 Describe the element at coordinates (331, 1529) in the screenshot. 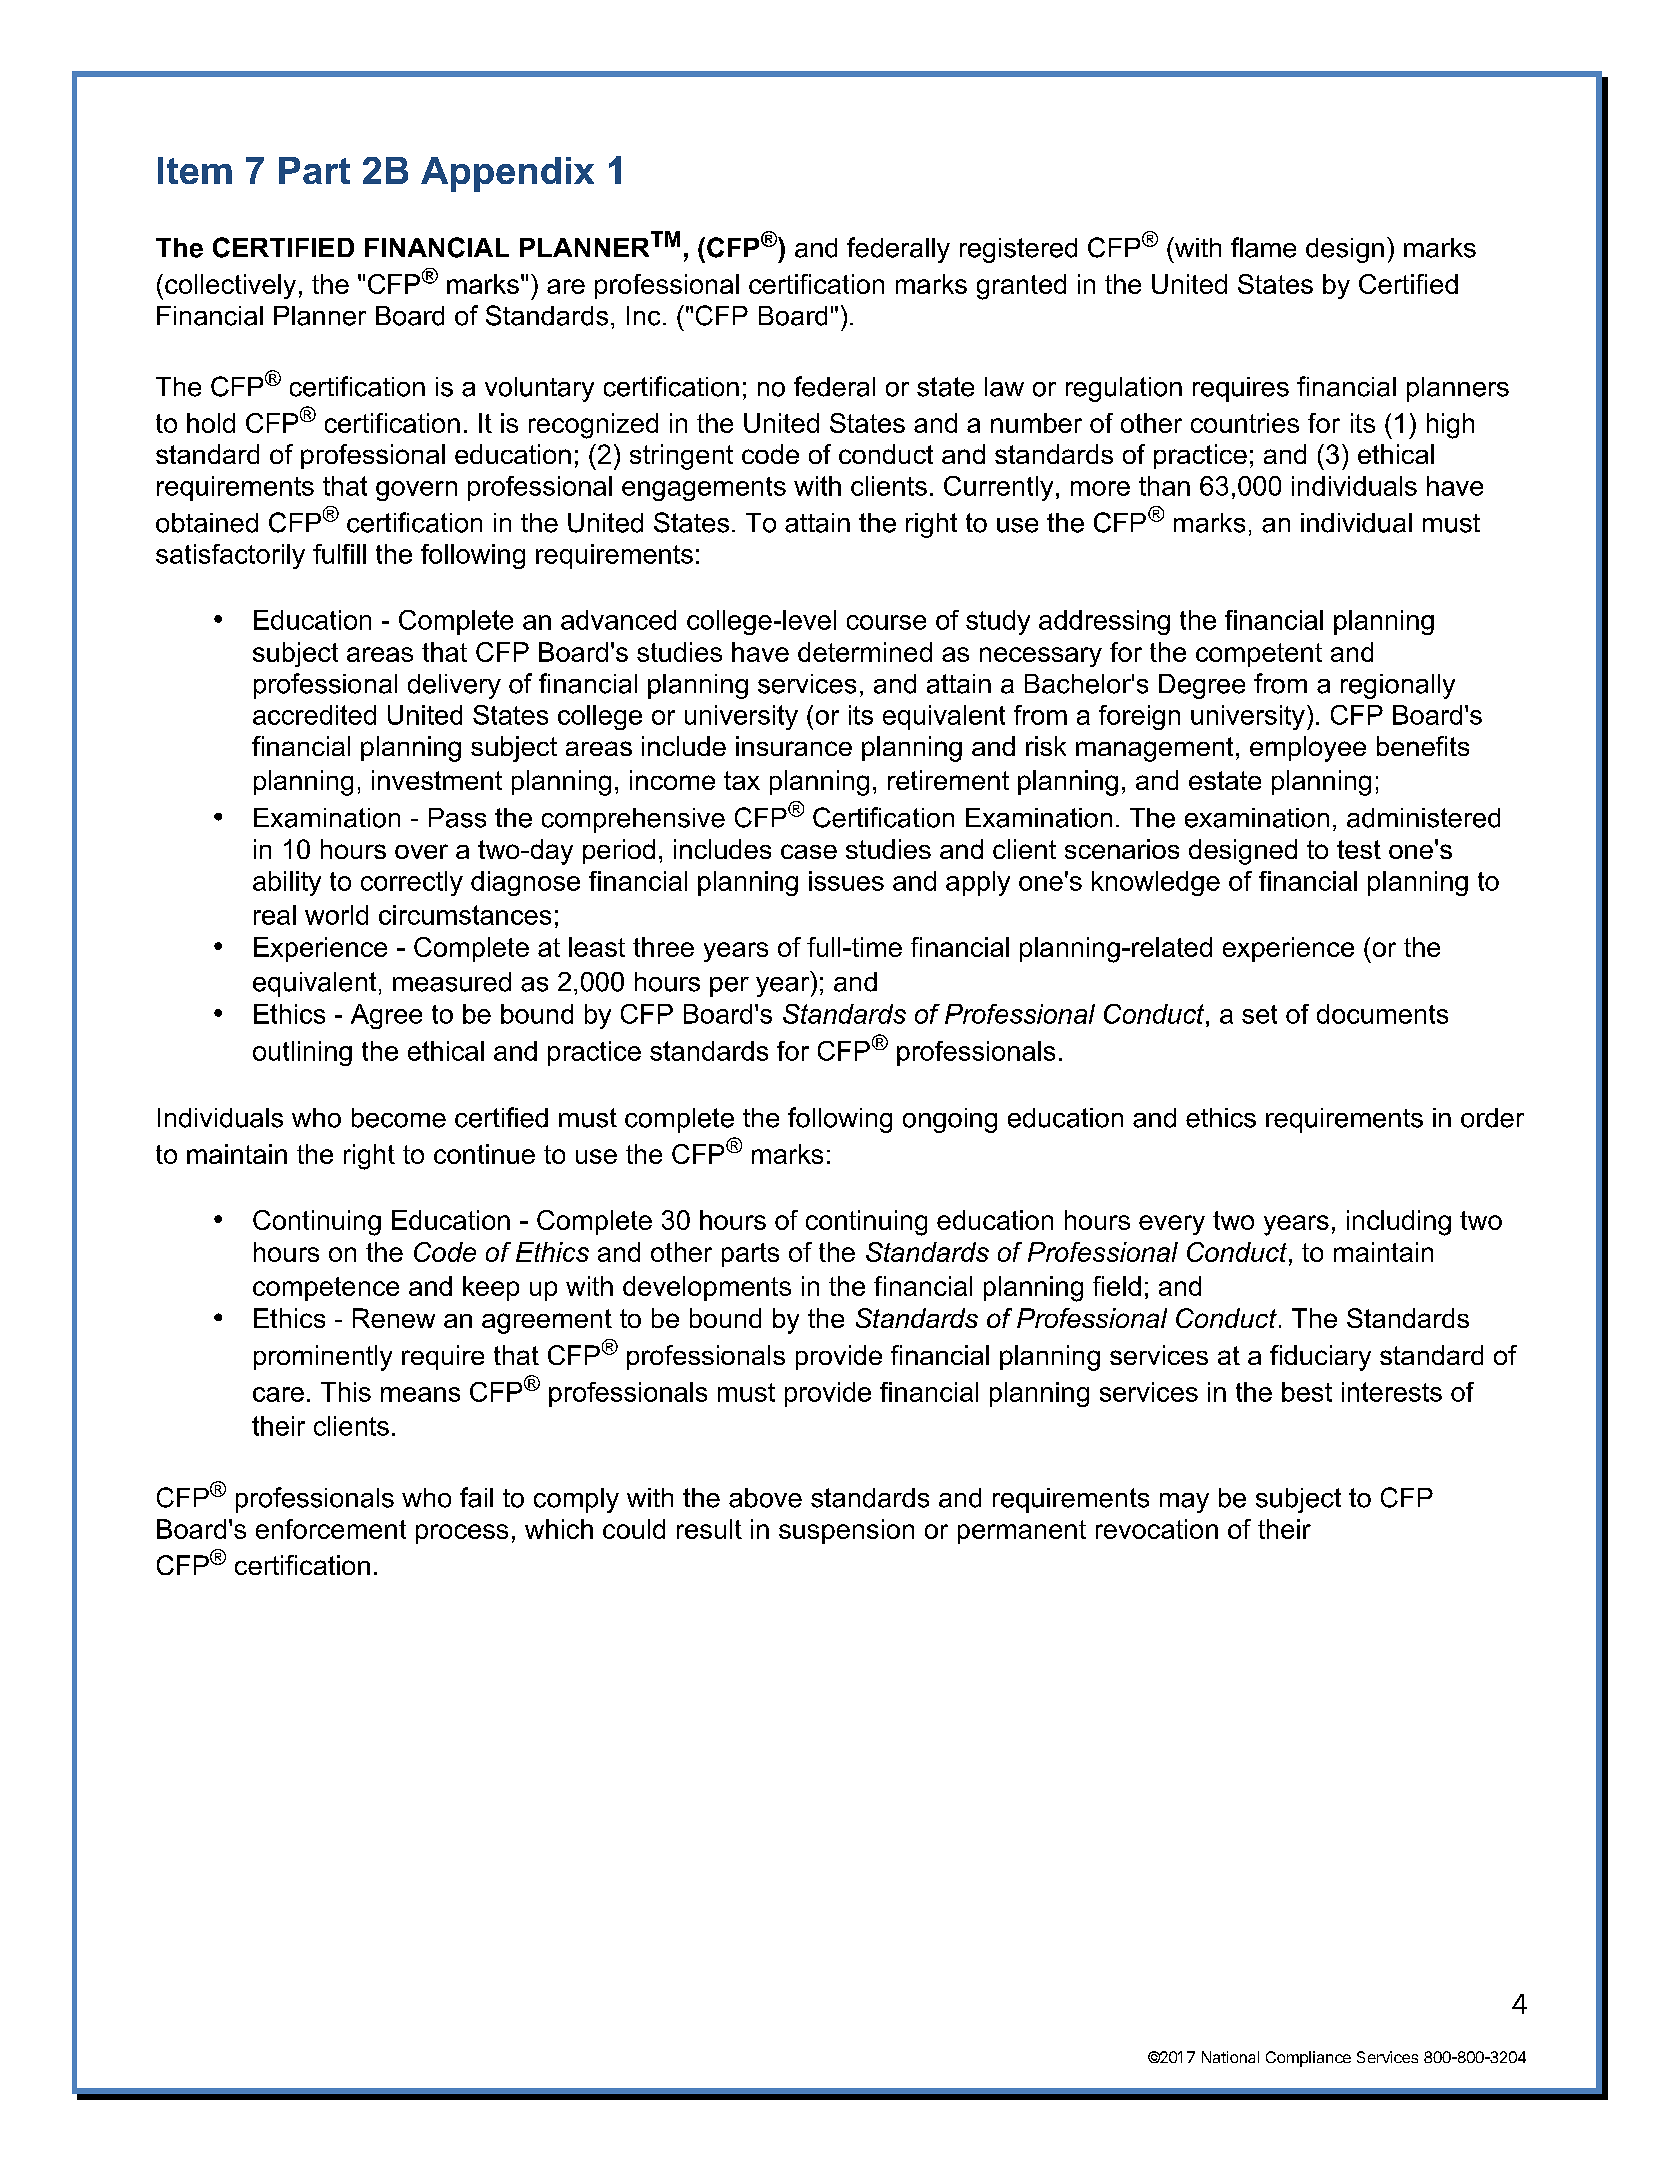

I see `enforcement` at that location.
